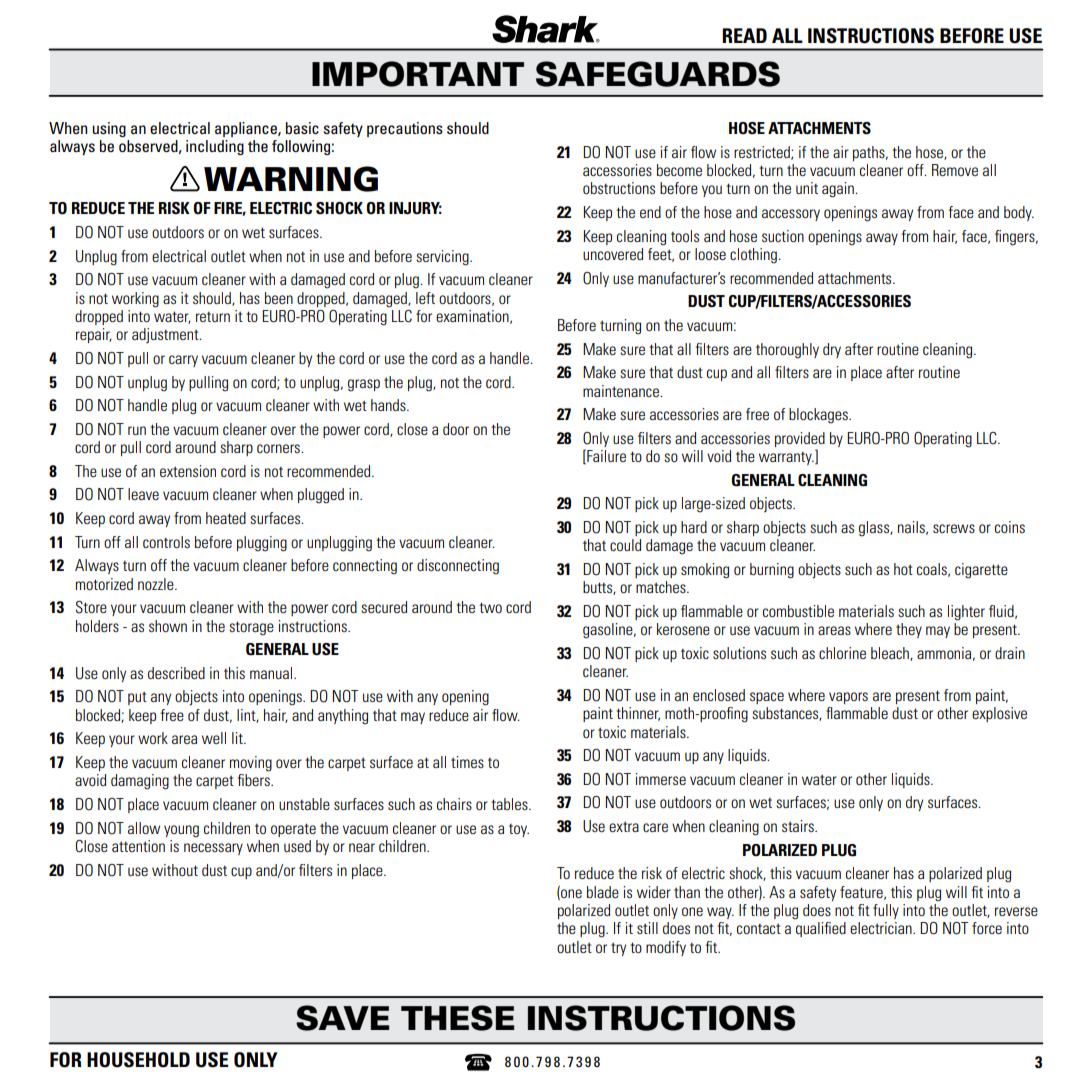 The width and height of the image is (1092, 1092). Describe the element at coordinates (138, 1060) in the image. I see `HOUSEHOLD` at that location.
